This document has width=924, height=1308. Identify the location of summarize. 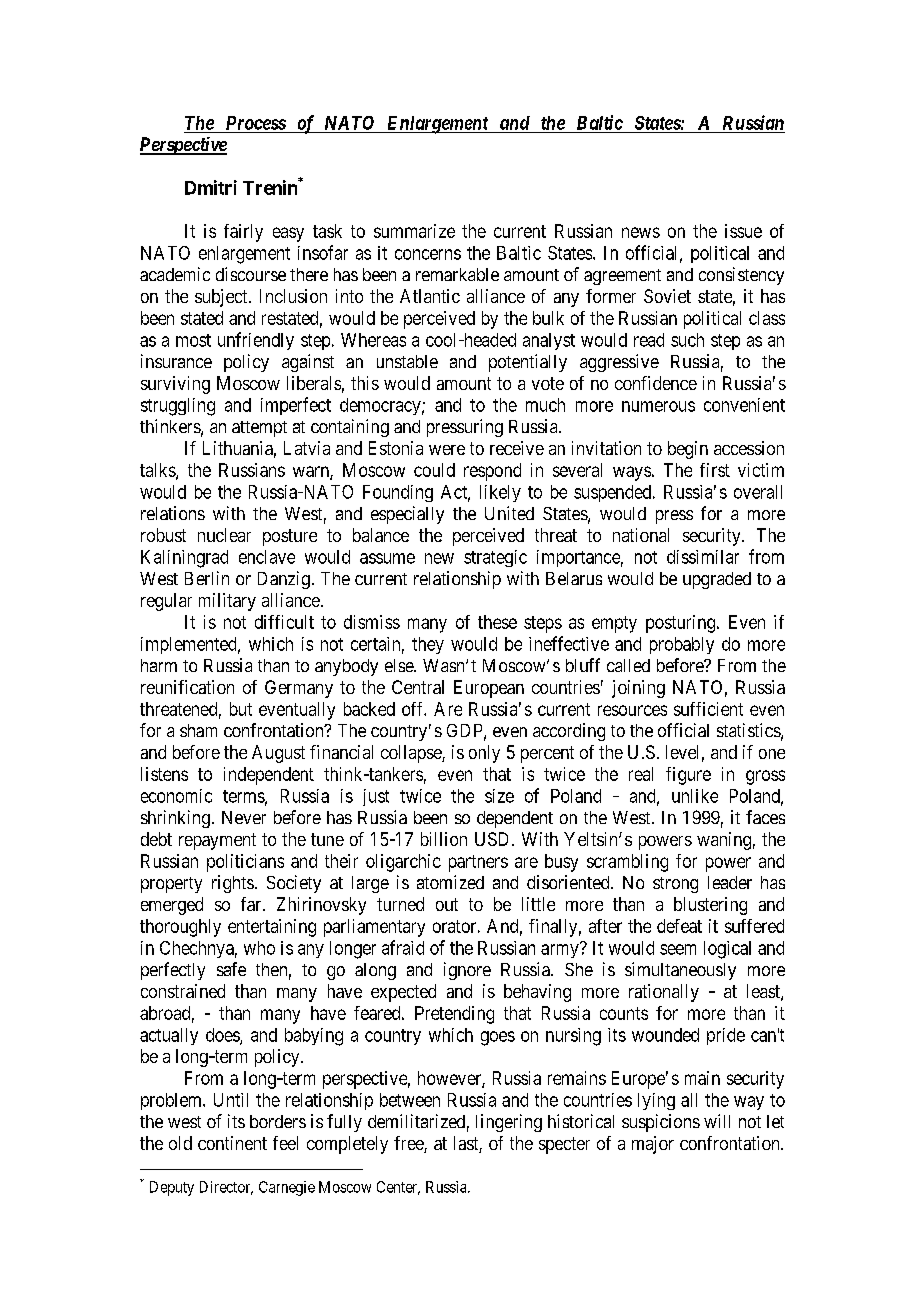
(414, 231).
